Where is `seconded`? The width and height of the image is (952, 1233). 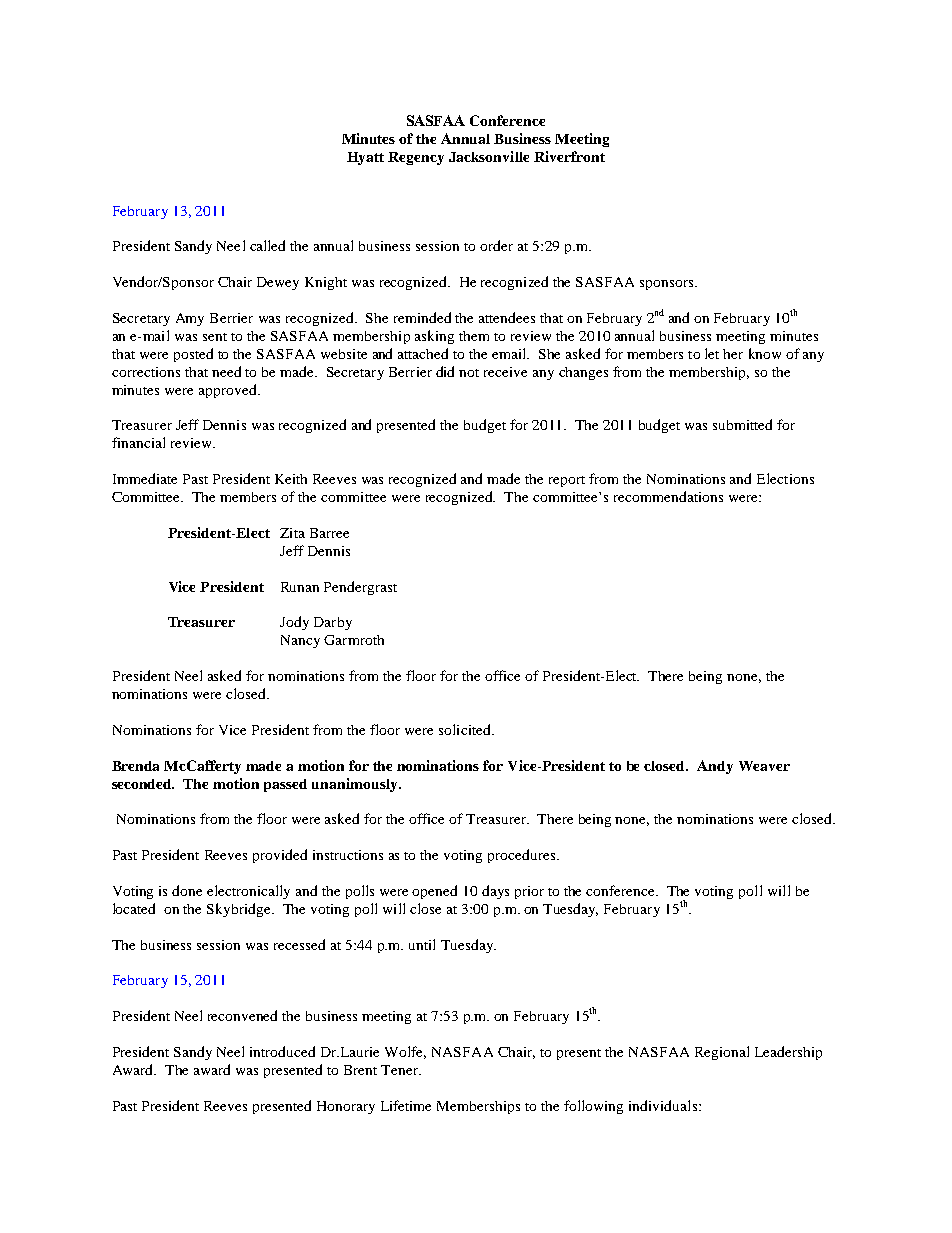
seconded is located at coordinates (143, 784).
